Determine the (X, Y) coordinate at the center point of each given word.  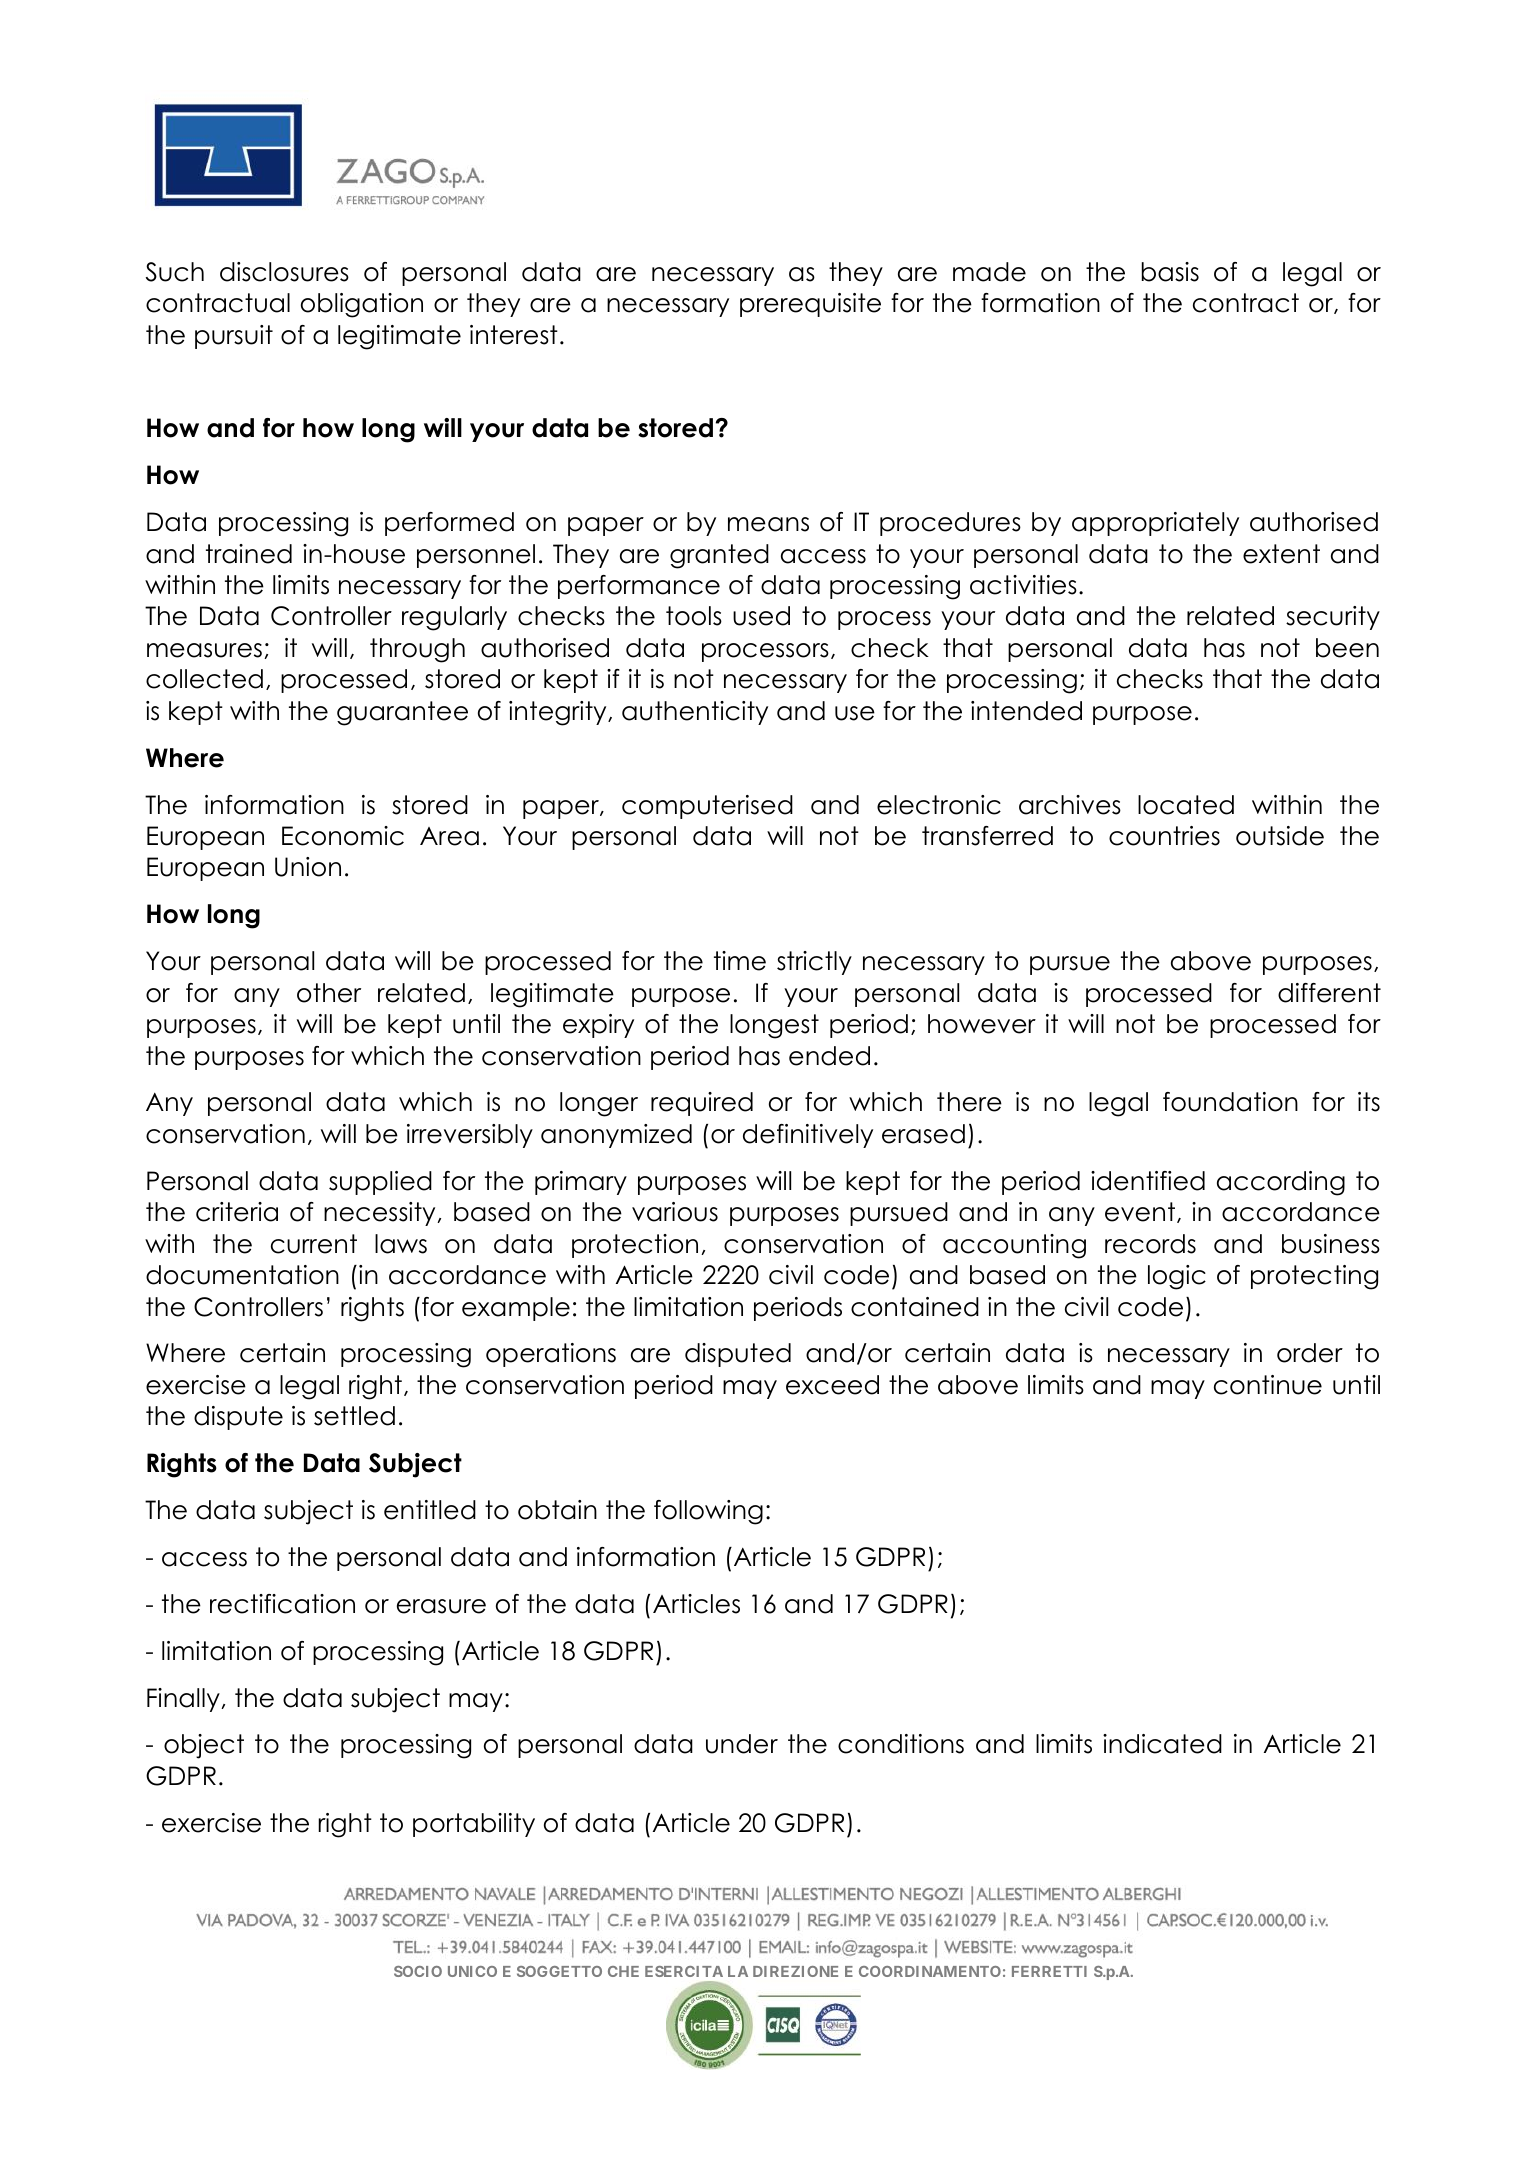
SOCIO (418, 1971)
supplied (380, 1183)
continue (1268, 1385)
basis (1170, 272)
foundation (1230, 1102)
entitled (430, 1510)
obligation (362, 305)
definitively (808, 1136)
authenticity (695, 713)
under (742, 1744)
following (708, 1512)
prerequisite (810, 305)
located (1186, 805)
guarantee (402, 713)
